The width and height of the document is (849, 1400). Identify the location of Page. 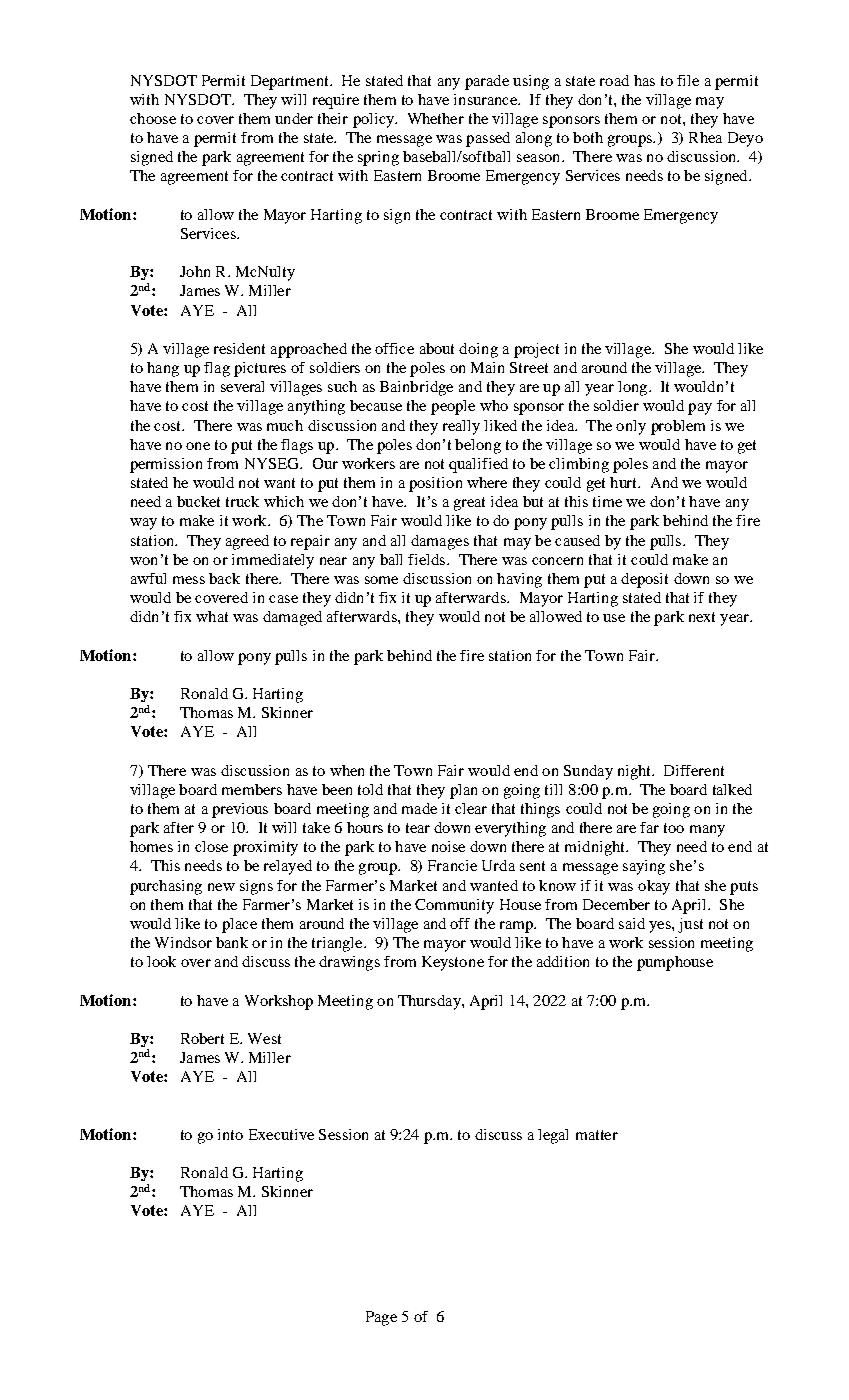
(381, 1318).
